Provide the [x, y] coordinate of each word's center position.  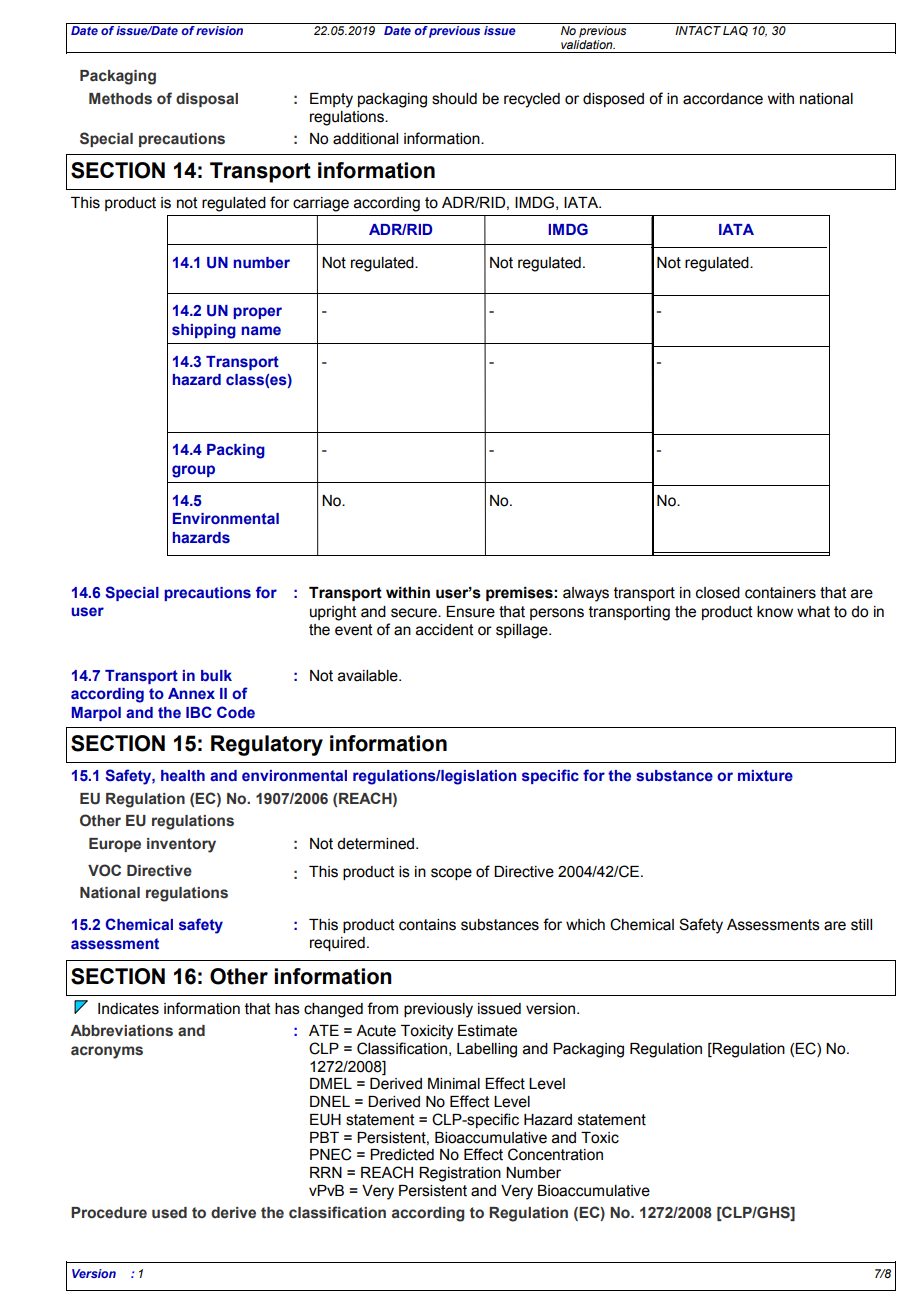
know [775, 612]
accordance [723, 99]
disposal [207, 100]
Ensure [470, 612]
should [454, 99]
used [169, 1213]
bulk [216, 675]
